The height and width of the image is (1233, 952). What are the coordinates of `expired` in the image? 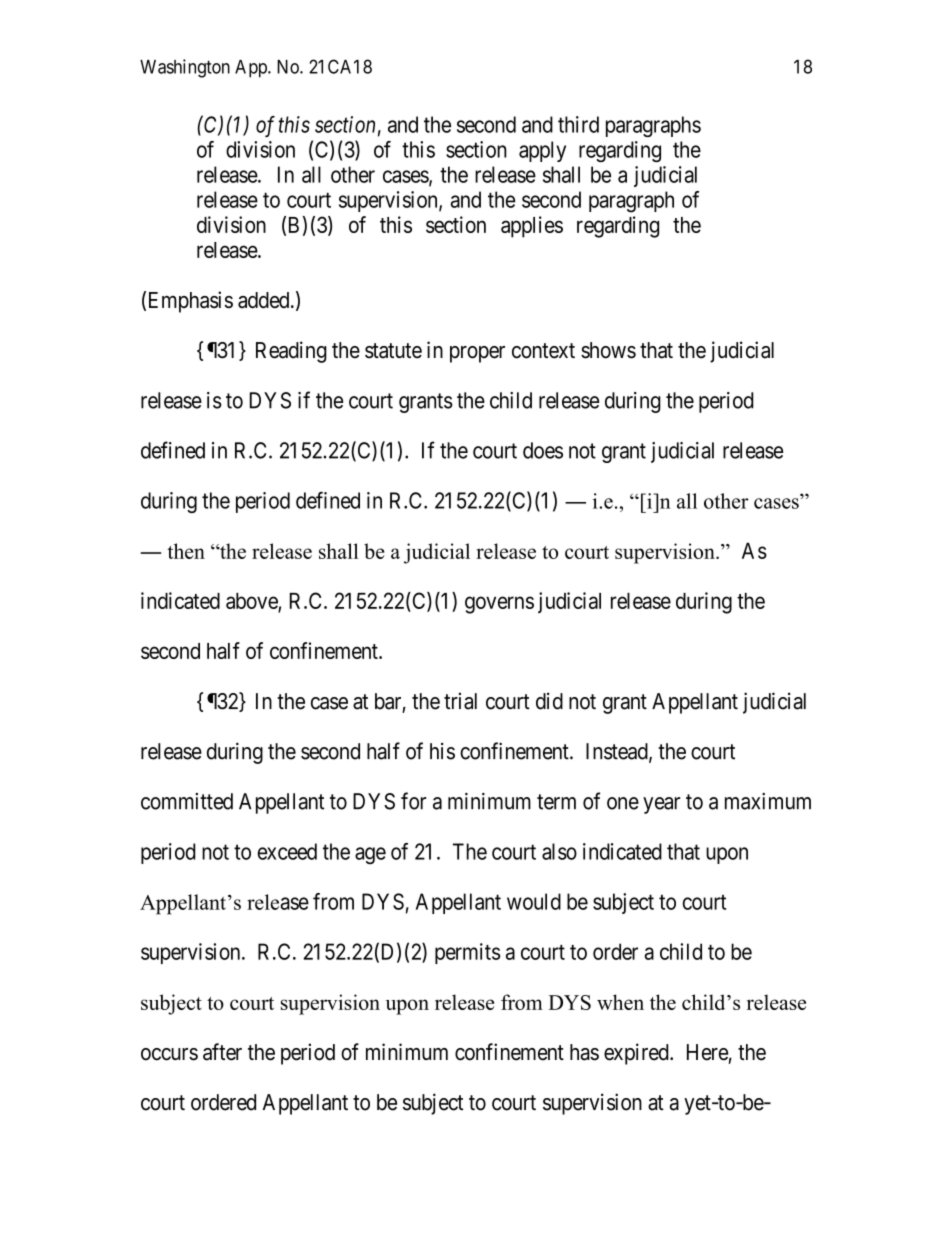 It's located at (637, 1054).
